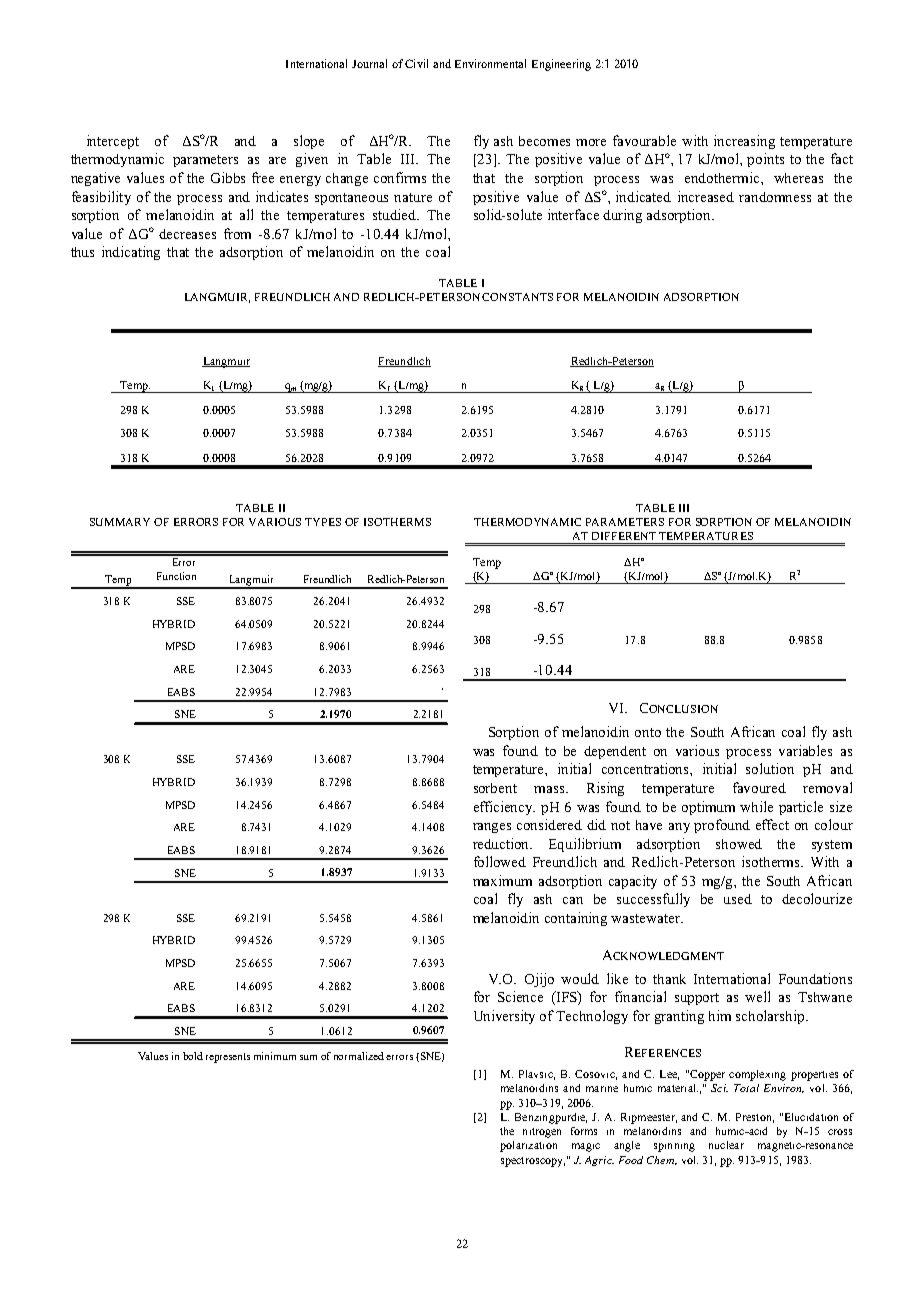 Image resolution: width=924 pixels, height=1308 pixels. I want to click on bold, so click(193, 1056).
